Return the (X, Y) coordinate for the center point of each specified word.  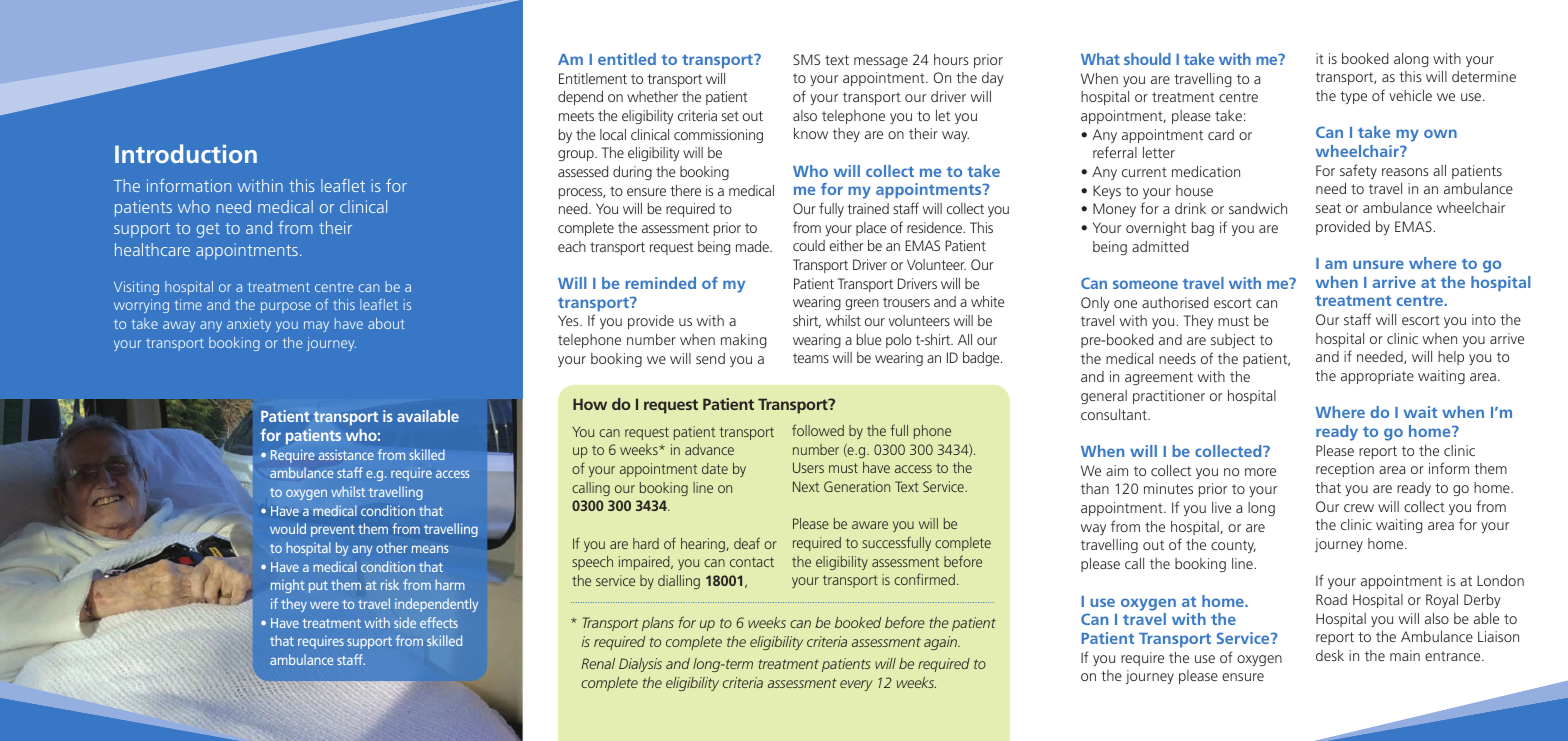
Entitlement (593, 78)
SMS (806, 59)
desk (1330, 655)
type (1353, 97)
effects (439, 622)
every (856, 685)
